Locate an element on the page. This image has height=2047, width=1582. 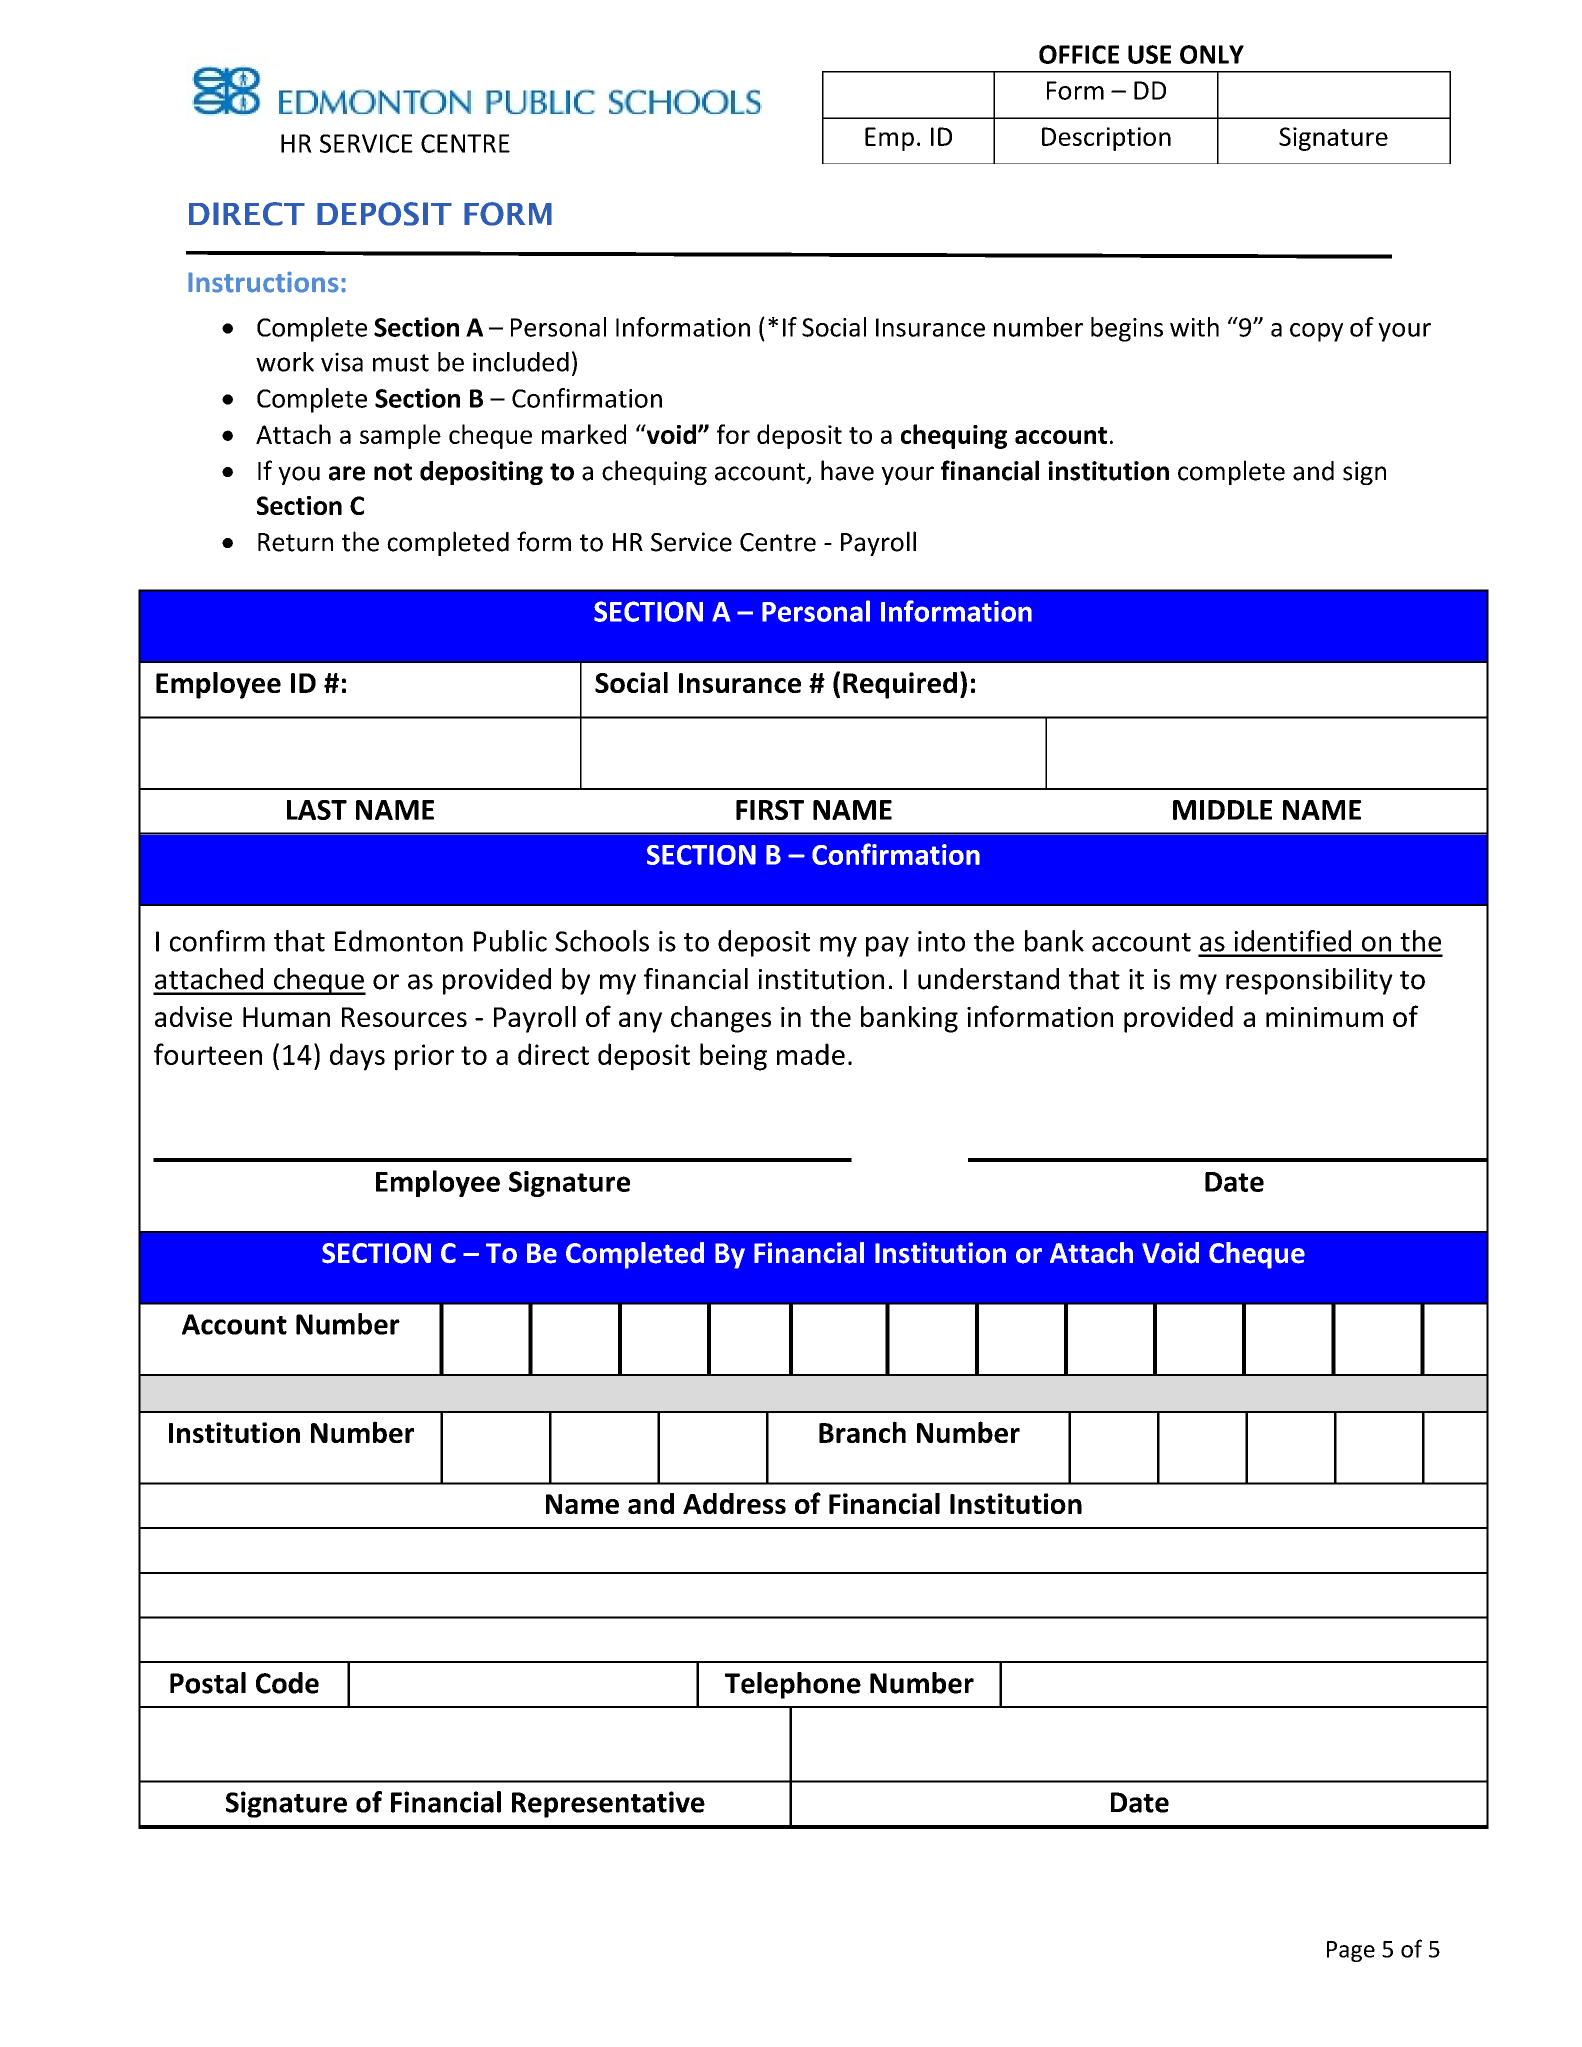
Representative is located at coordinates (608, 1804).
